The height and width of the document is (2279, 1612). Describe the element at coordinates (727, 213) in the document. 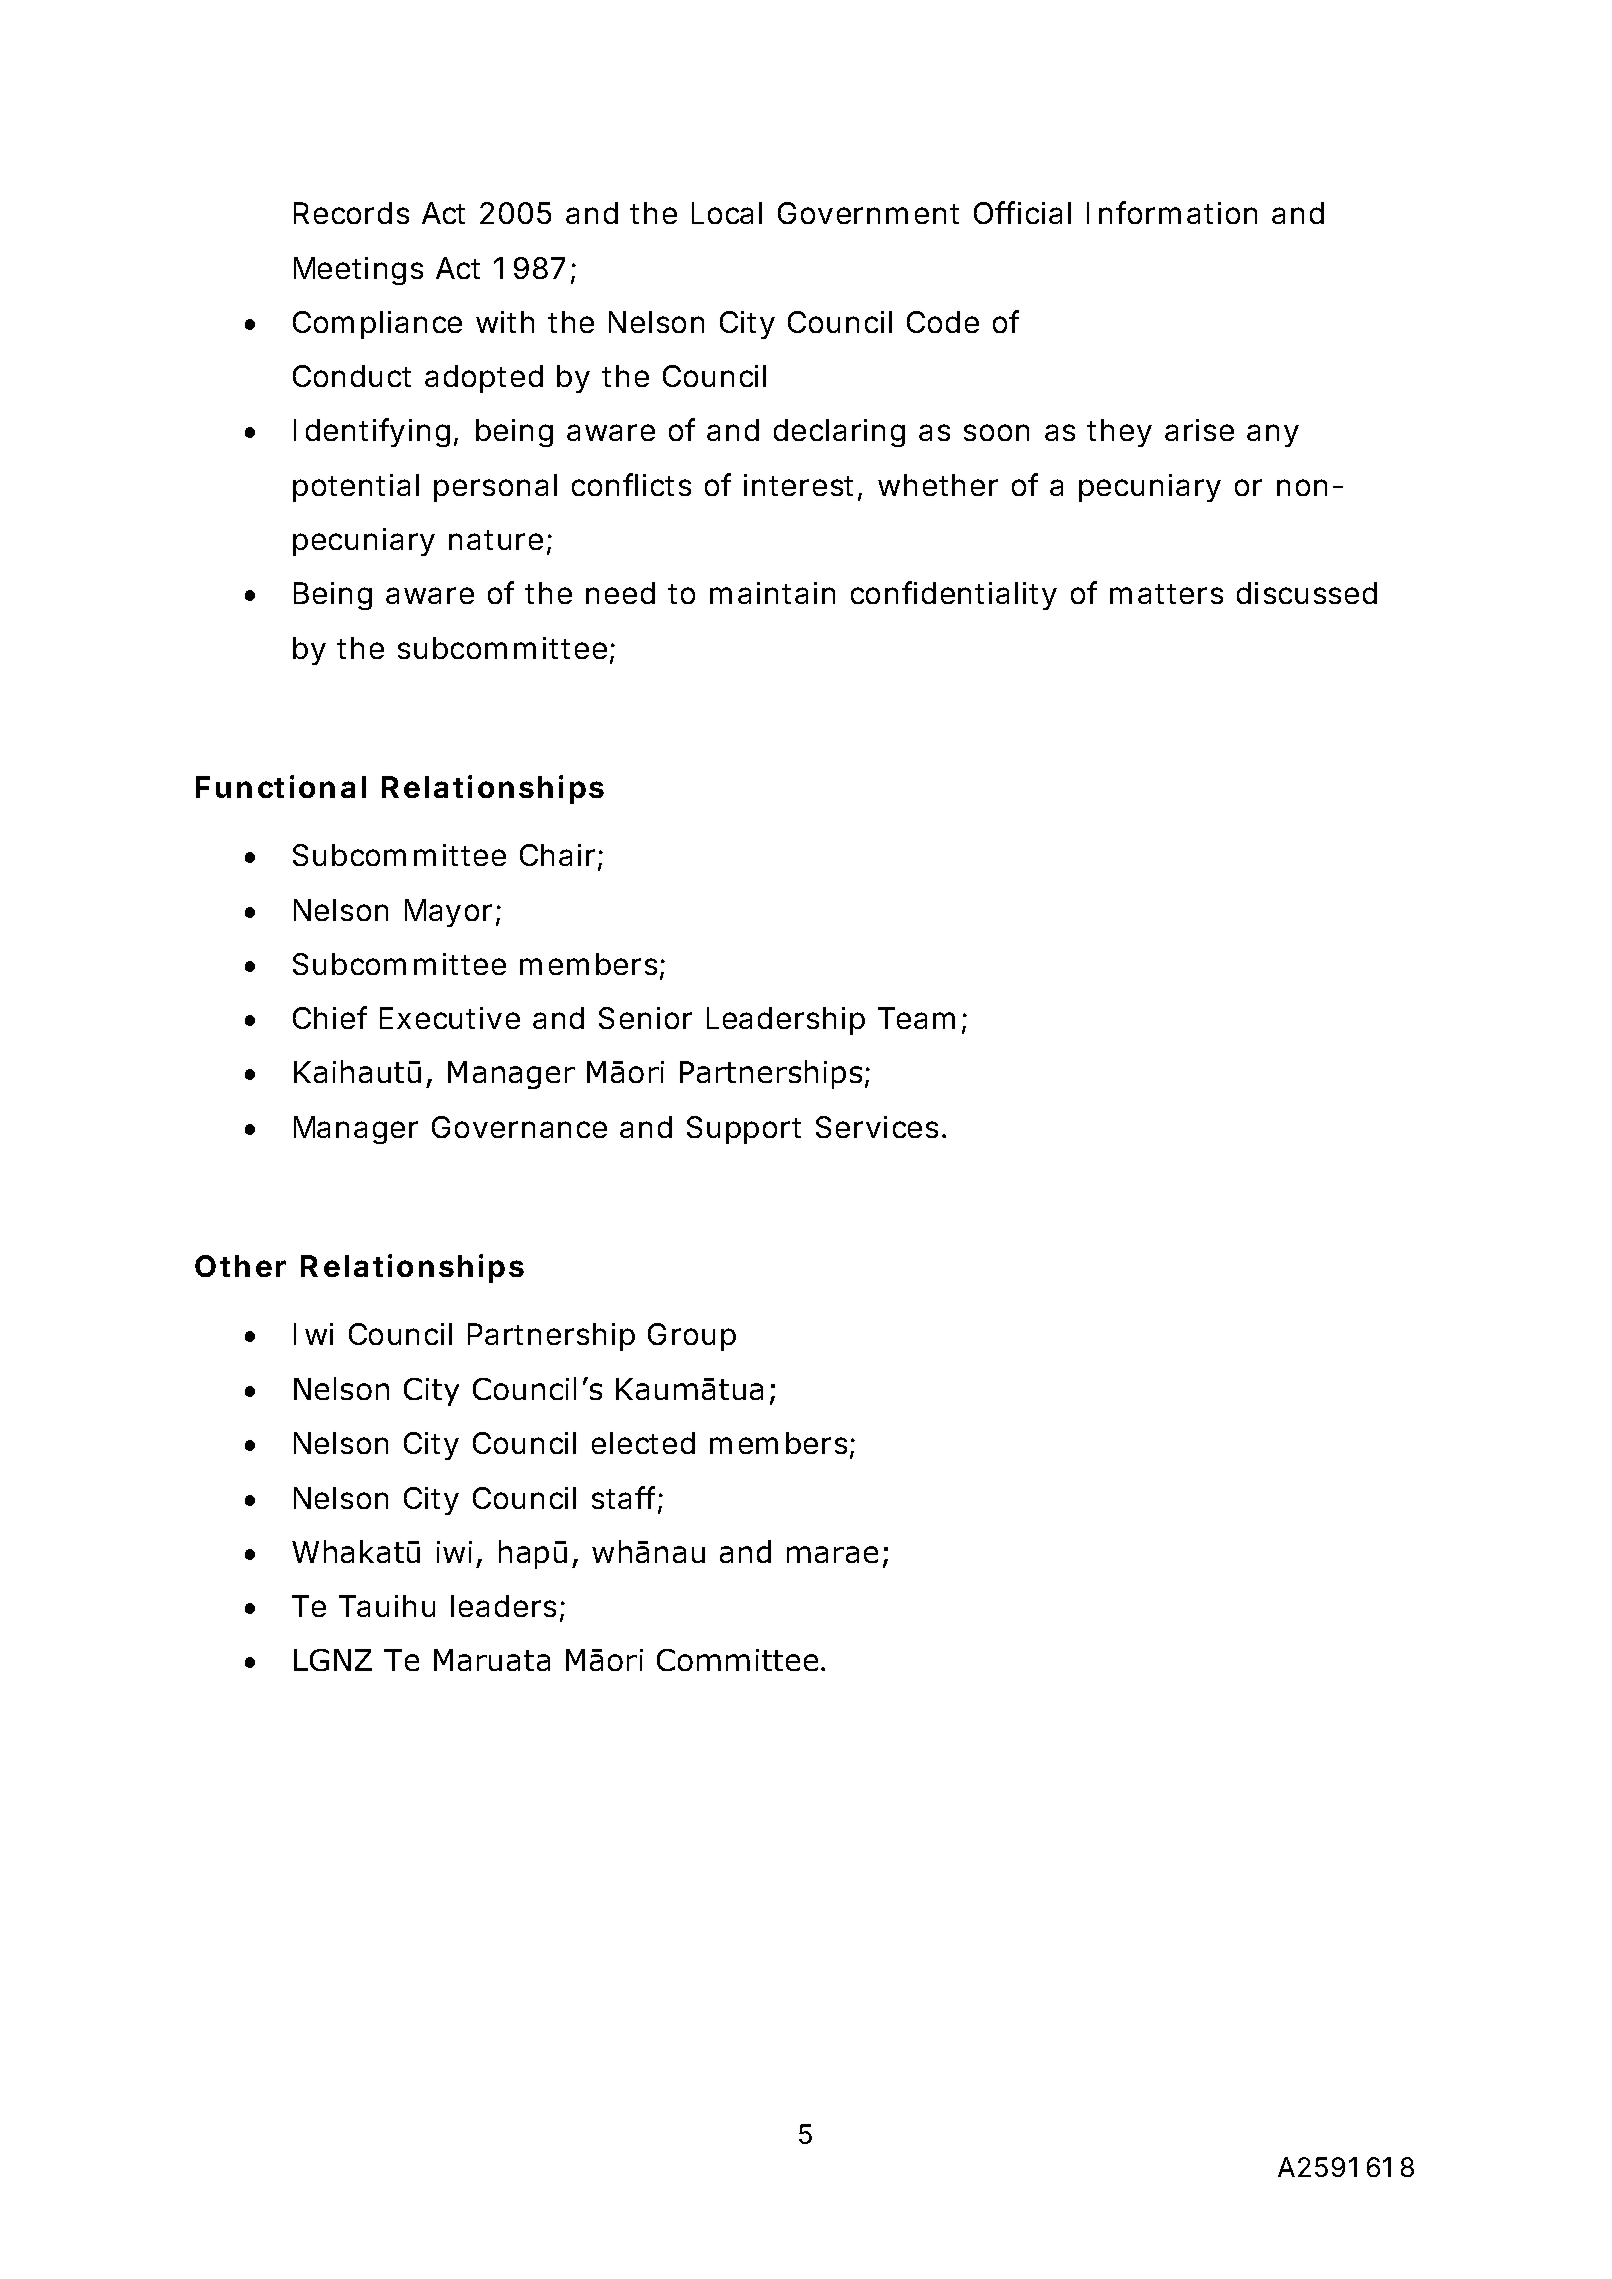

I see `Local` at that location.
